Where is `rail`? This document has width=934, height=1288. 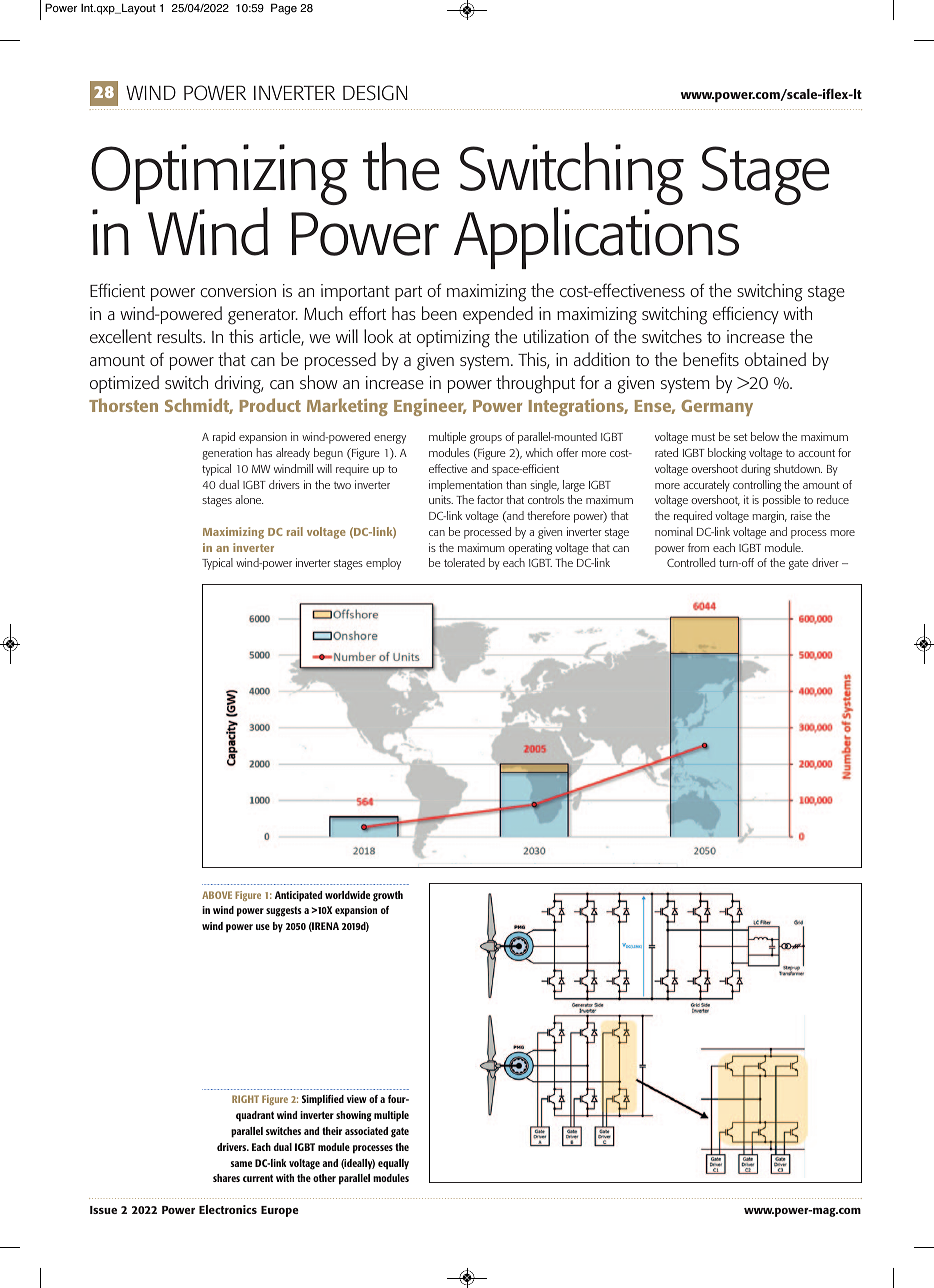
rail is located at coordinates (295, 531).
